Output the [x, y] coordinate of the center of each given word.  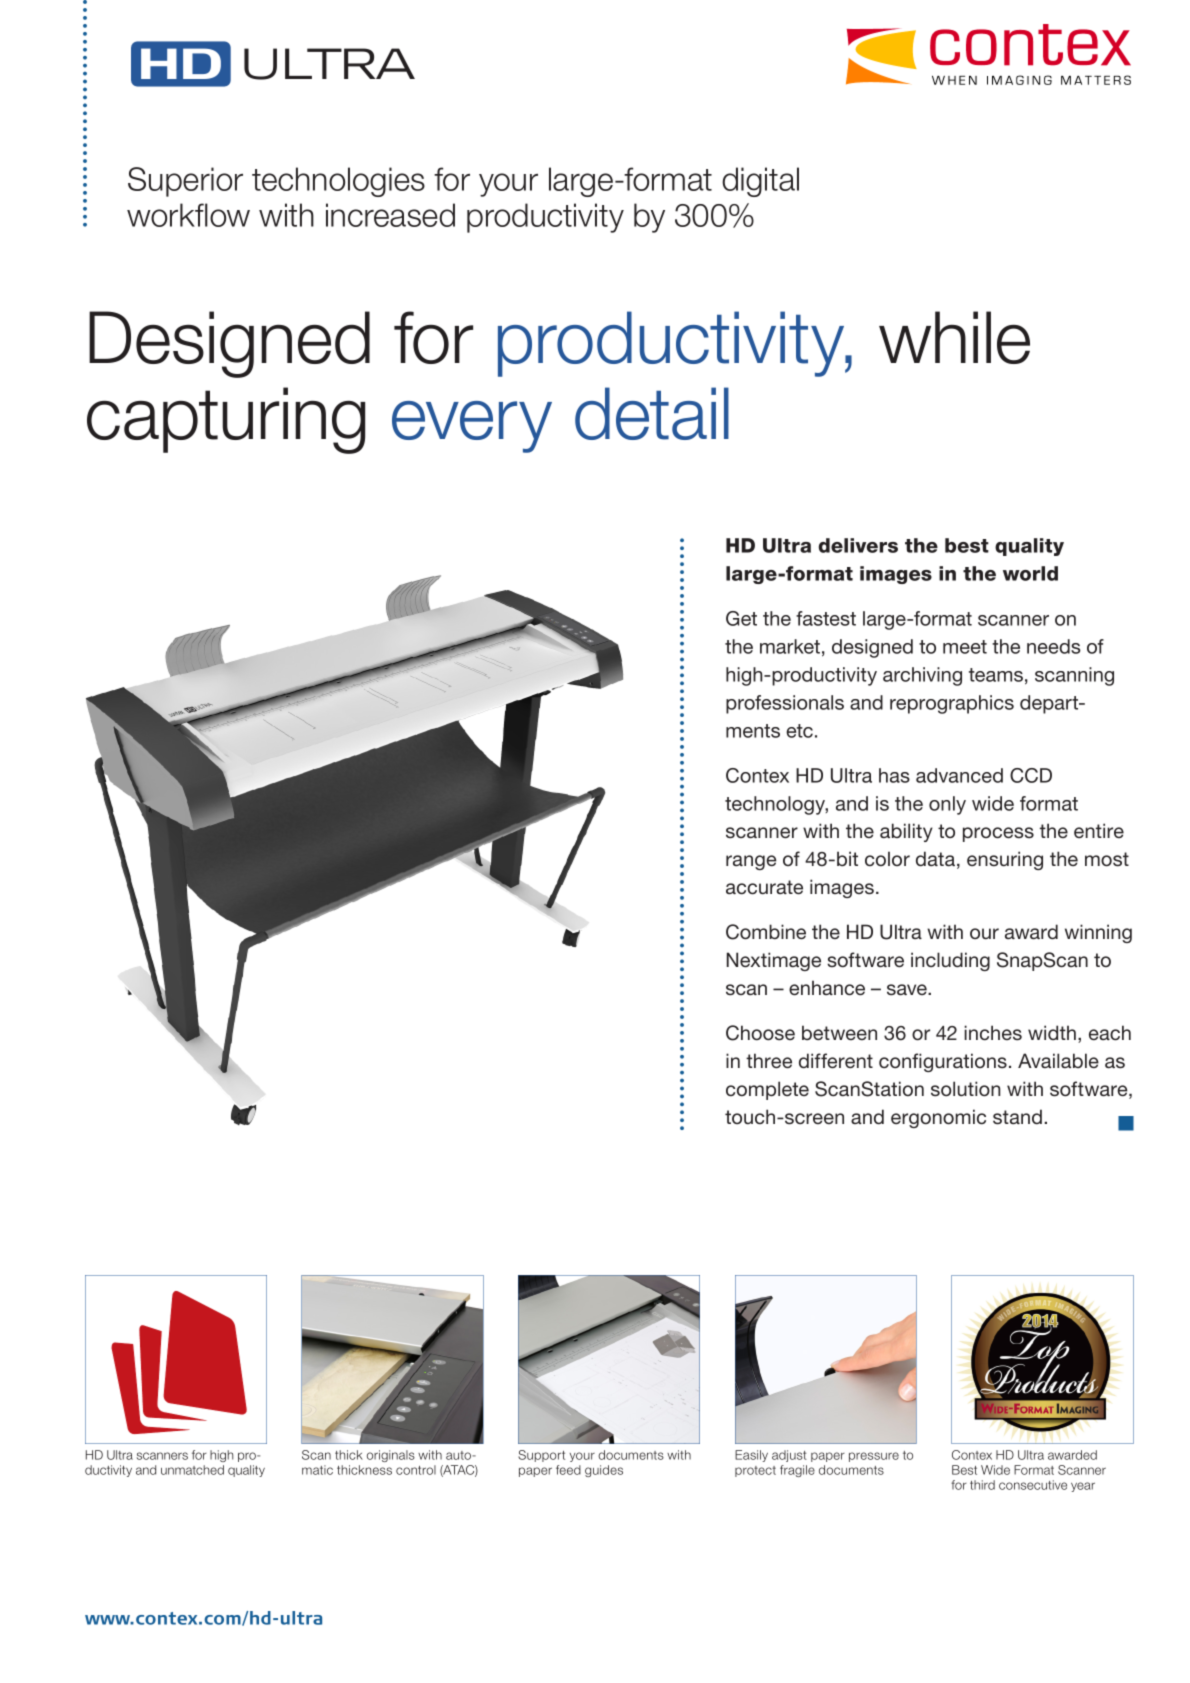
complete [767, 1090]
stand [1017, 1117]
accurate [764, 887]
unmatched [192, 1470]
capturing [226, 420]
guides [604, 1471]
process [998, 834]
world [1030, 573]
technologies [338, 182]
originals [391, 1456]
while [954, 337]
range [751, 862]
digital [760, 182]
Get [741, 618]
